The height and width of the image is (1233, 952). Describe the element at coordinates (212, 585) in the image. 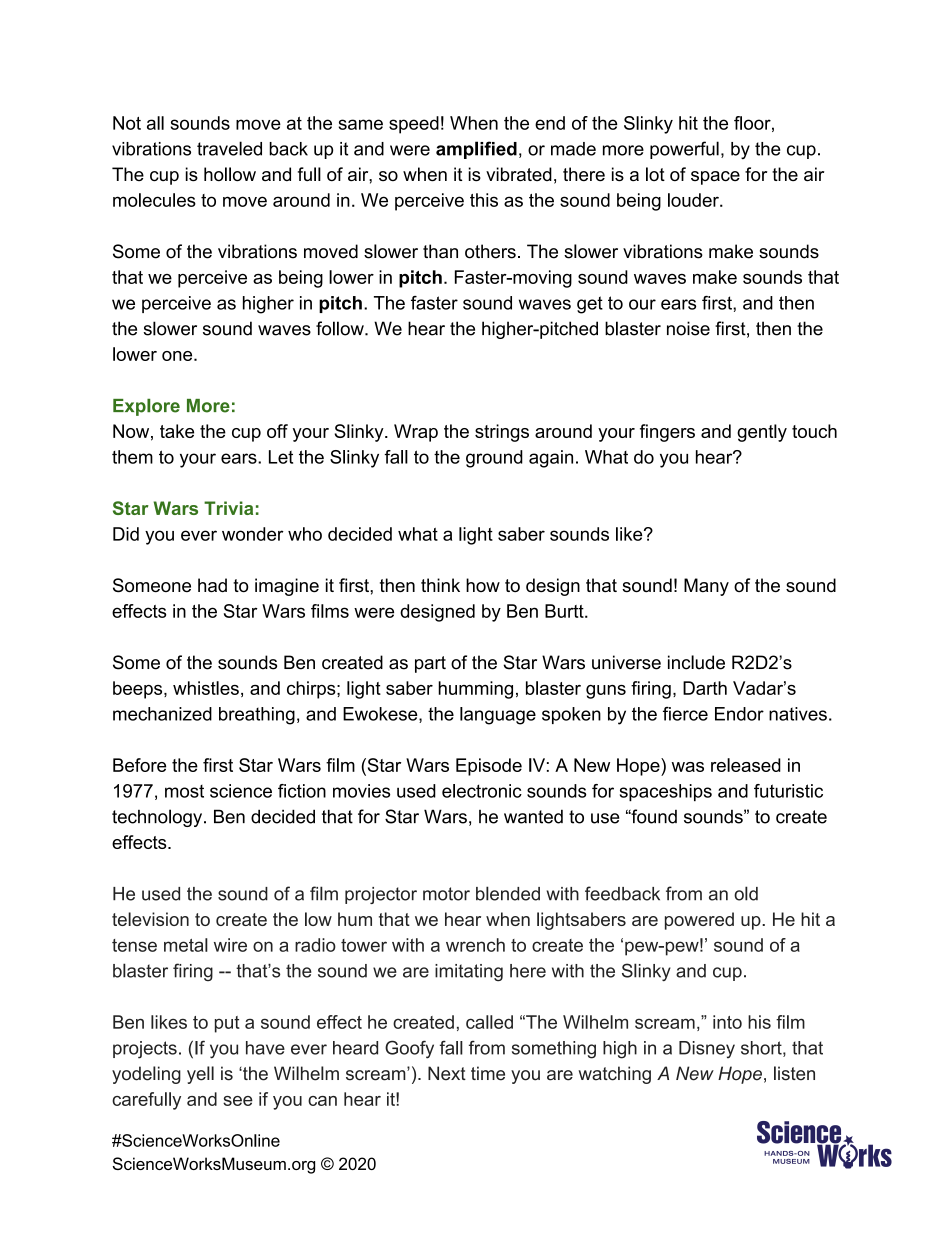

I see `had` at that location.
